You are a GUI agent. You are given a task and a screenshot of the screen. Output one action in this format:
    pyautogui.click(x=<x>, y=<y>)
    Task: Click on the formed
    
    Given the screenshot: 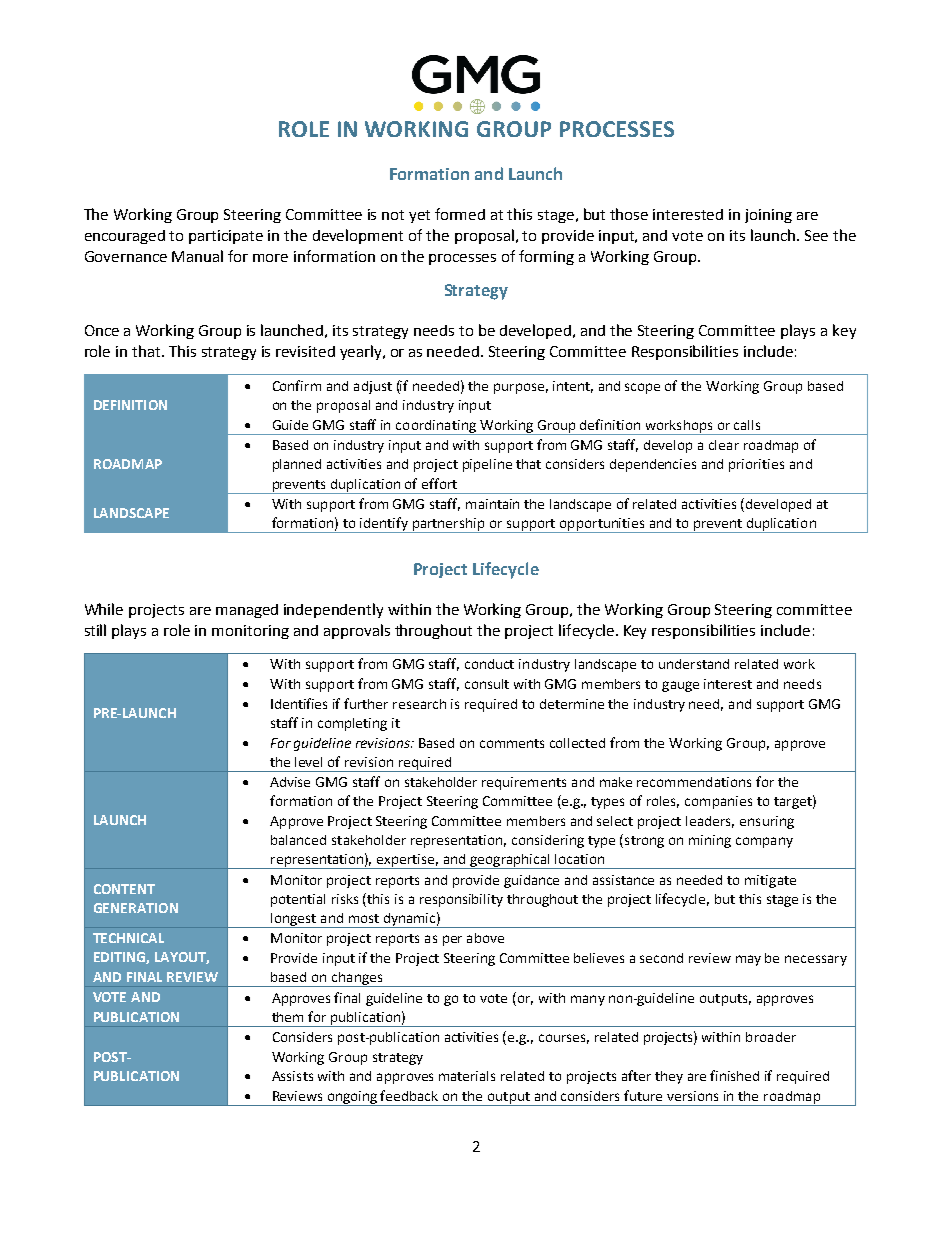 What is the action you would take?
    pyautogui.click(x=460, y=214)
